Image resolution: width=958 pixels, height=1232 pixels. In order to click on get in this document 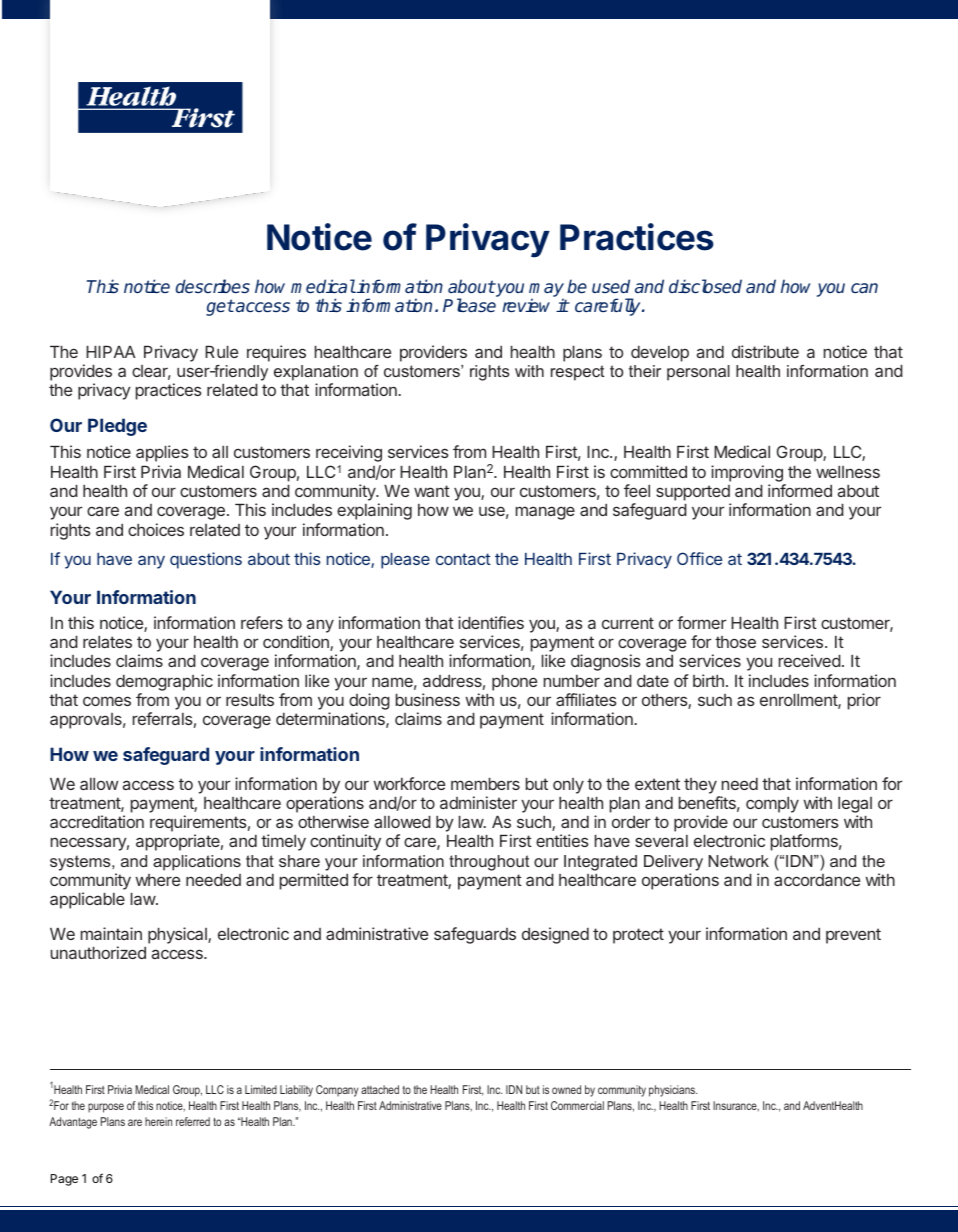, I will do `click(220, 307)`.
